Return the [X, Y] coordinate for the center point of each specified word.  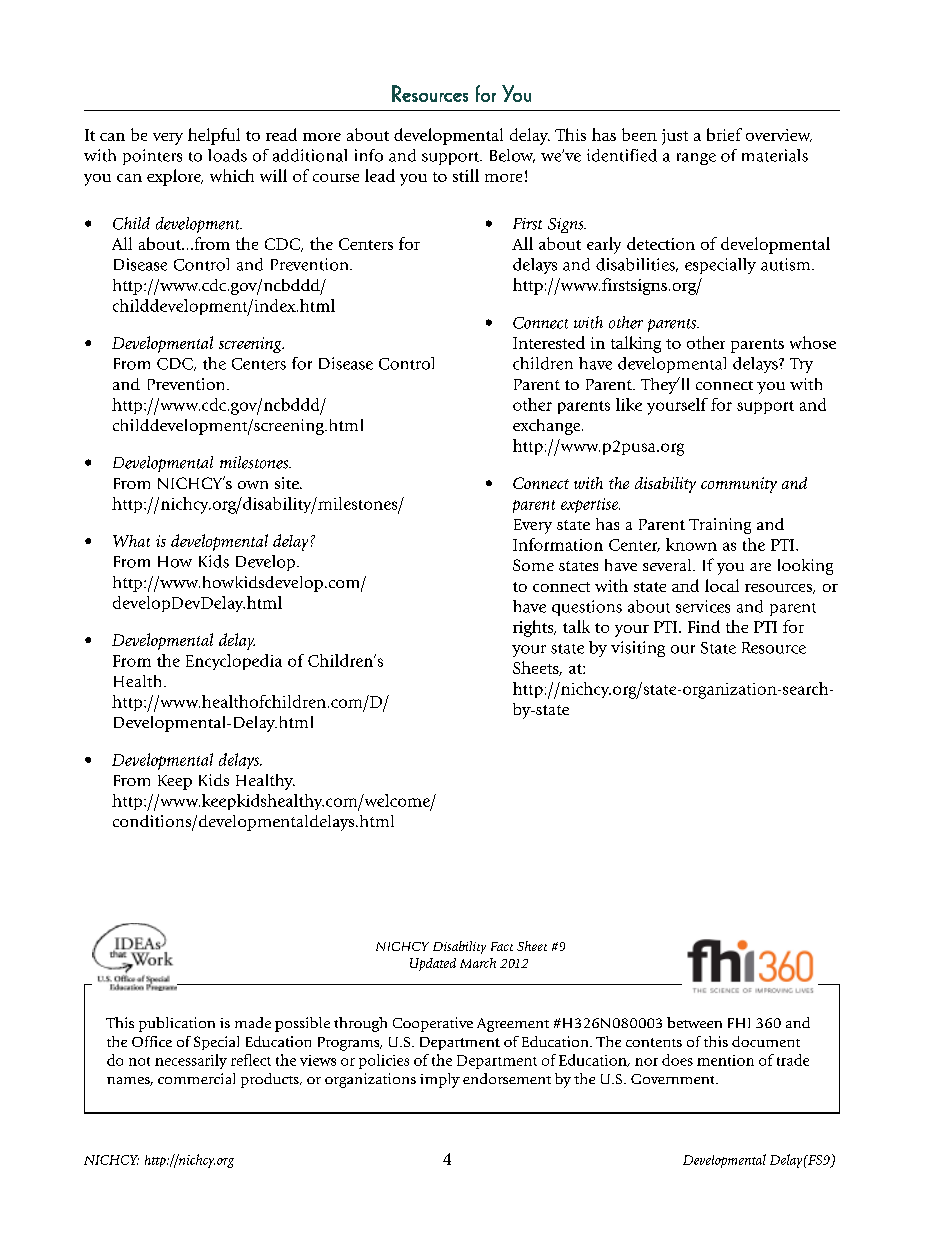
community [739, 485]
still [466, 175]
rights [534, 628]
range [696, 159]
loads [227, 155]
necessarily [191, 1061]
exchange [548, 427]
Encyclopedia [234, 662]
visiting [638, 649]
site [288, 483]
